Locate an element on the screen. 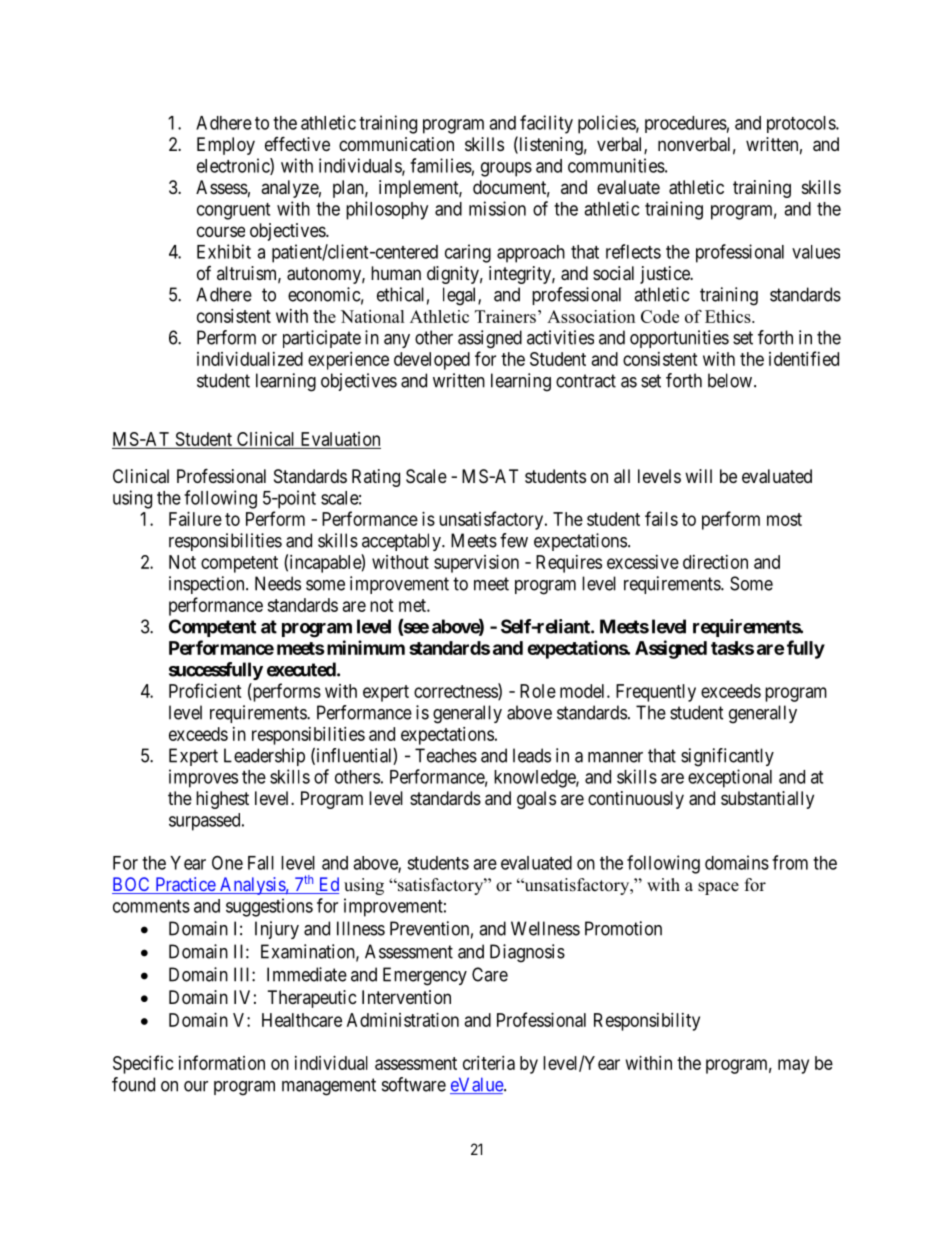  information is located at coordinates (222, 1062).
